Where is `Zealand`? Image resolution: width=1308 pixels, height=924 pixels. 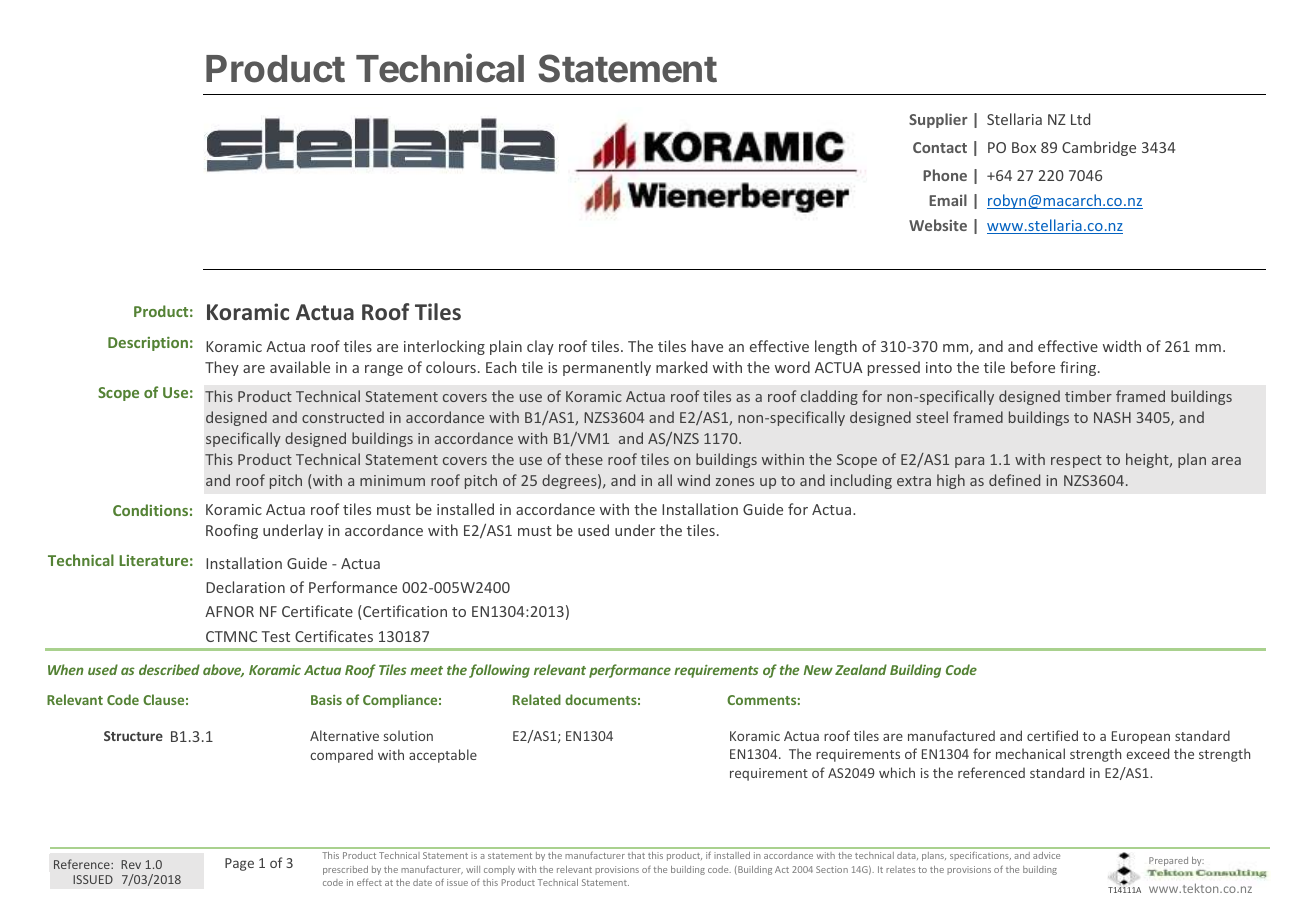
Zealand is located at coordinates (861, 669).
